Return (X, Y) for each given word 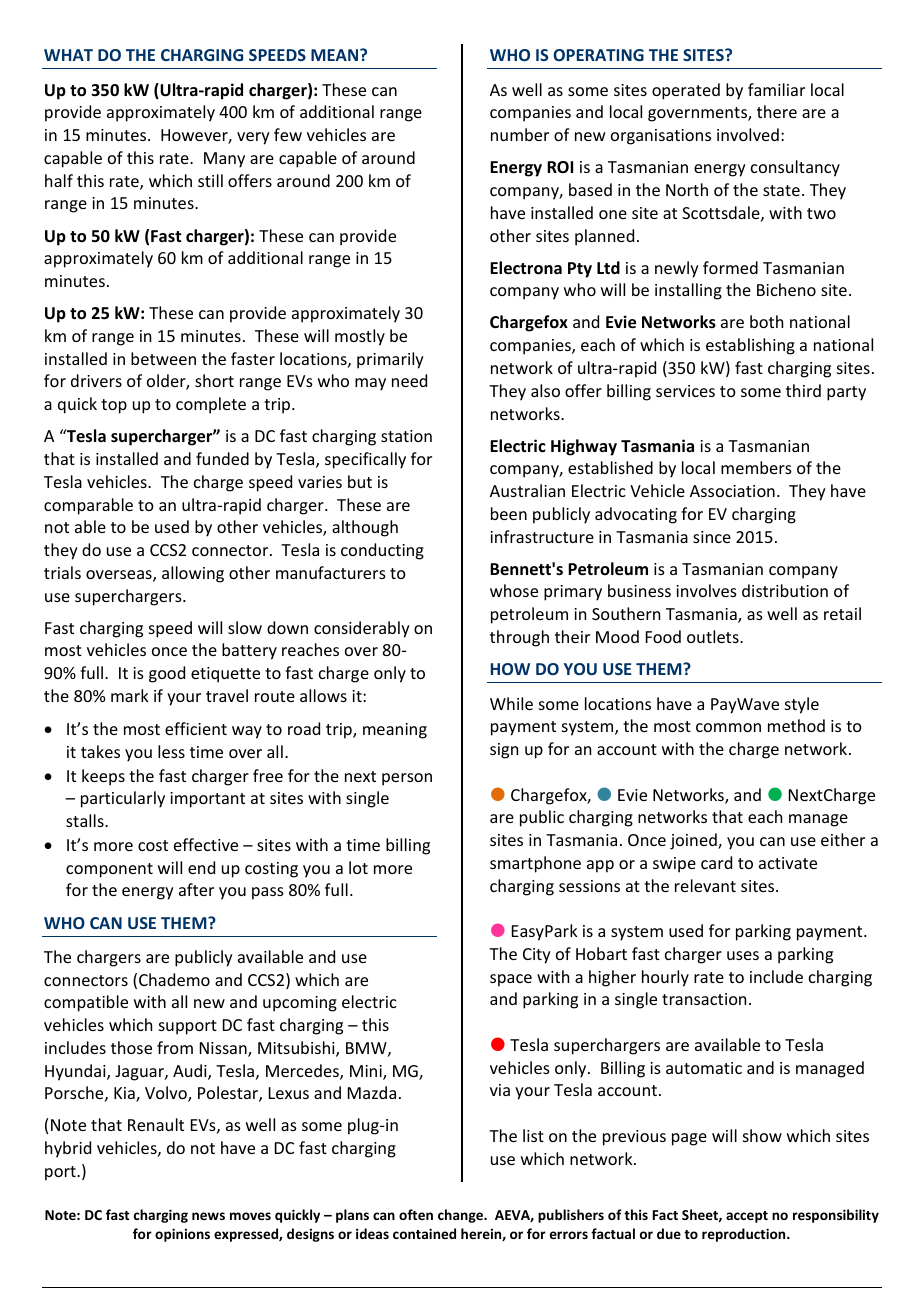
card (716, 862)
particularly (123, 799)
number (520, 134)
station (406, 436)
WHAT (68, 55)
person (407, 779)
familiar (776, 89)
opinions (182, 1235)
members (756, 467)
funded (222, 458)
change (461, 1216)
